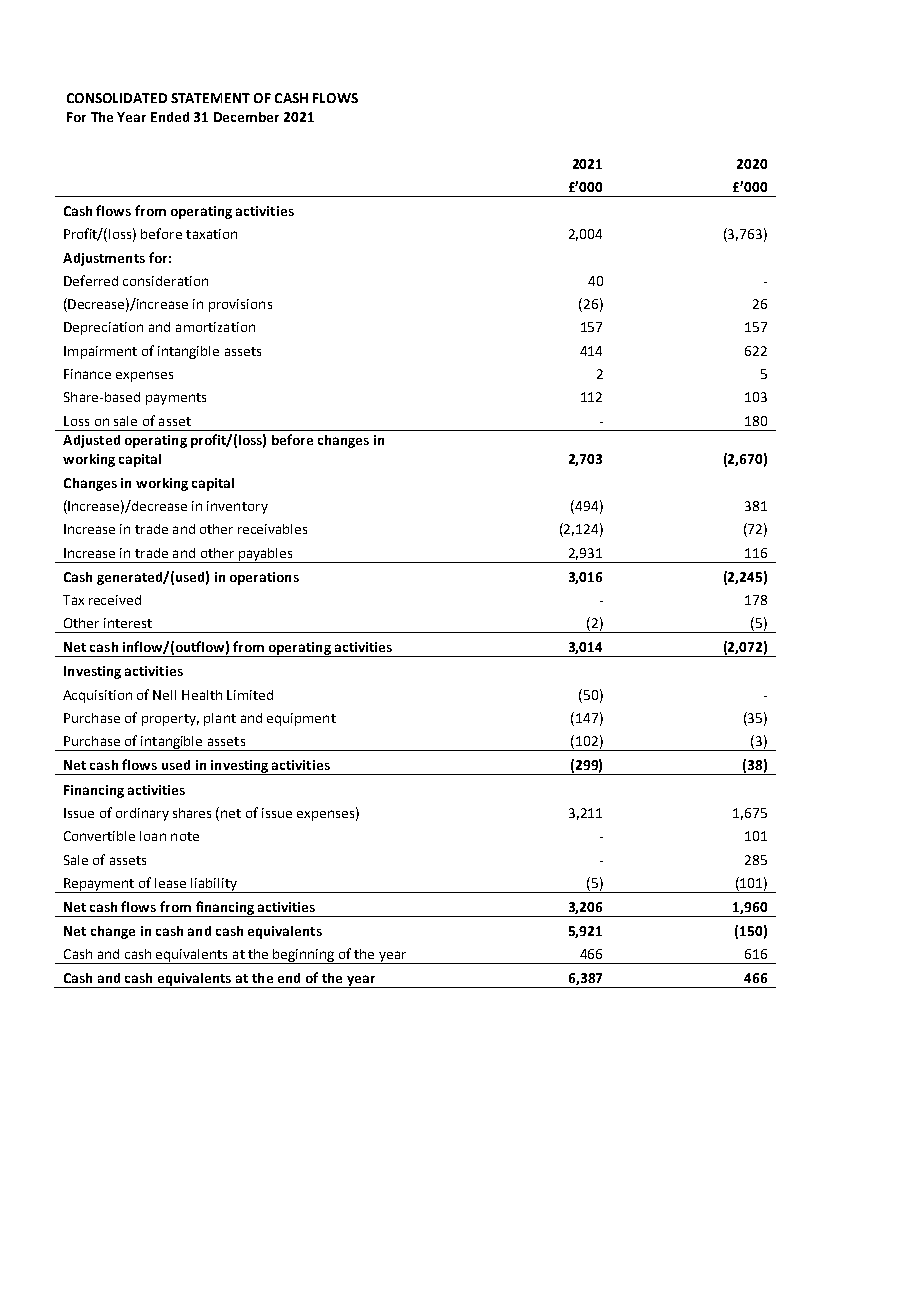  Describe the element at coordinates (99, 885) in the page. I see `Repayment` at that location.
